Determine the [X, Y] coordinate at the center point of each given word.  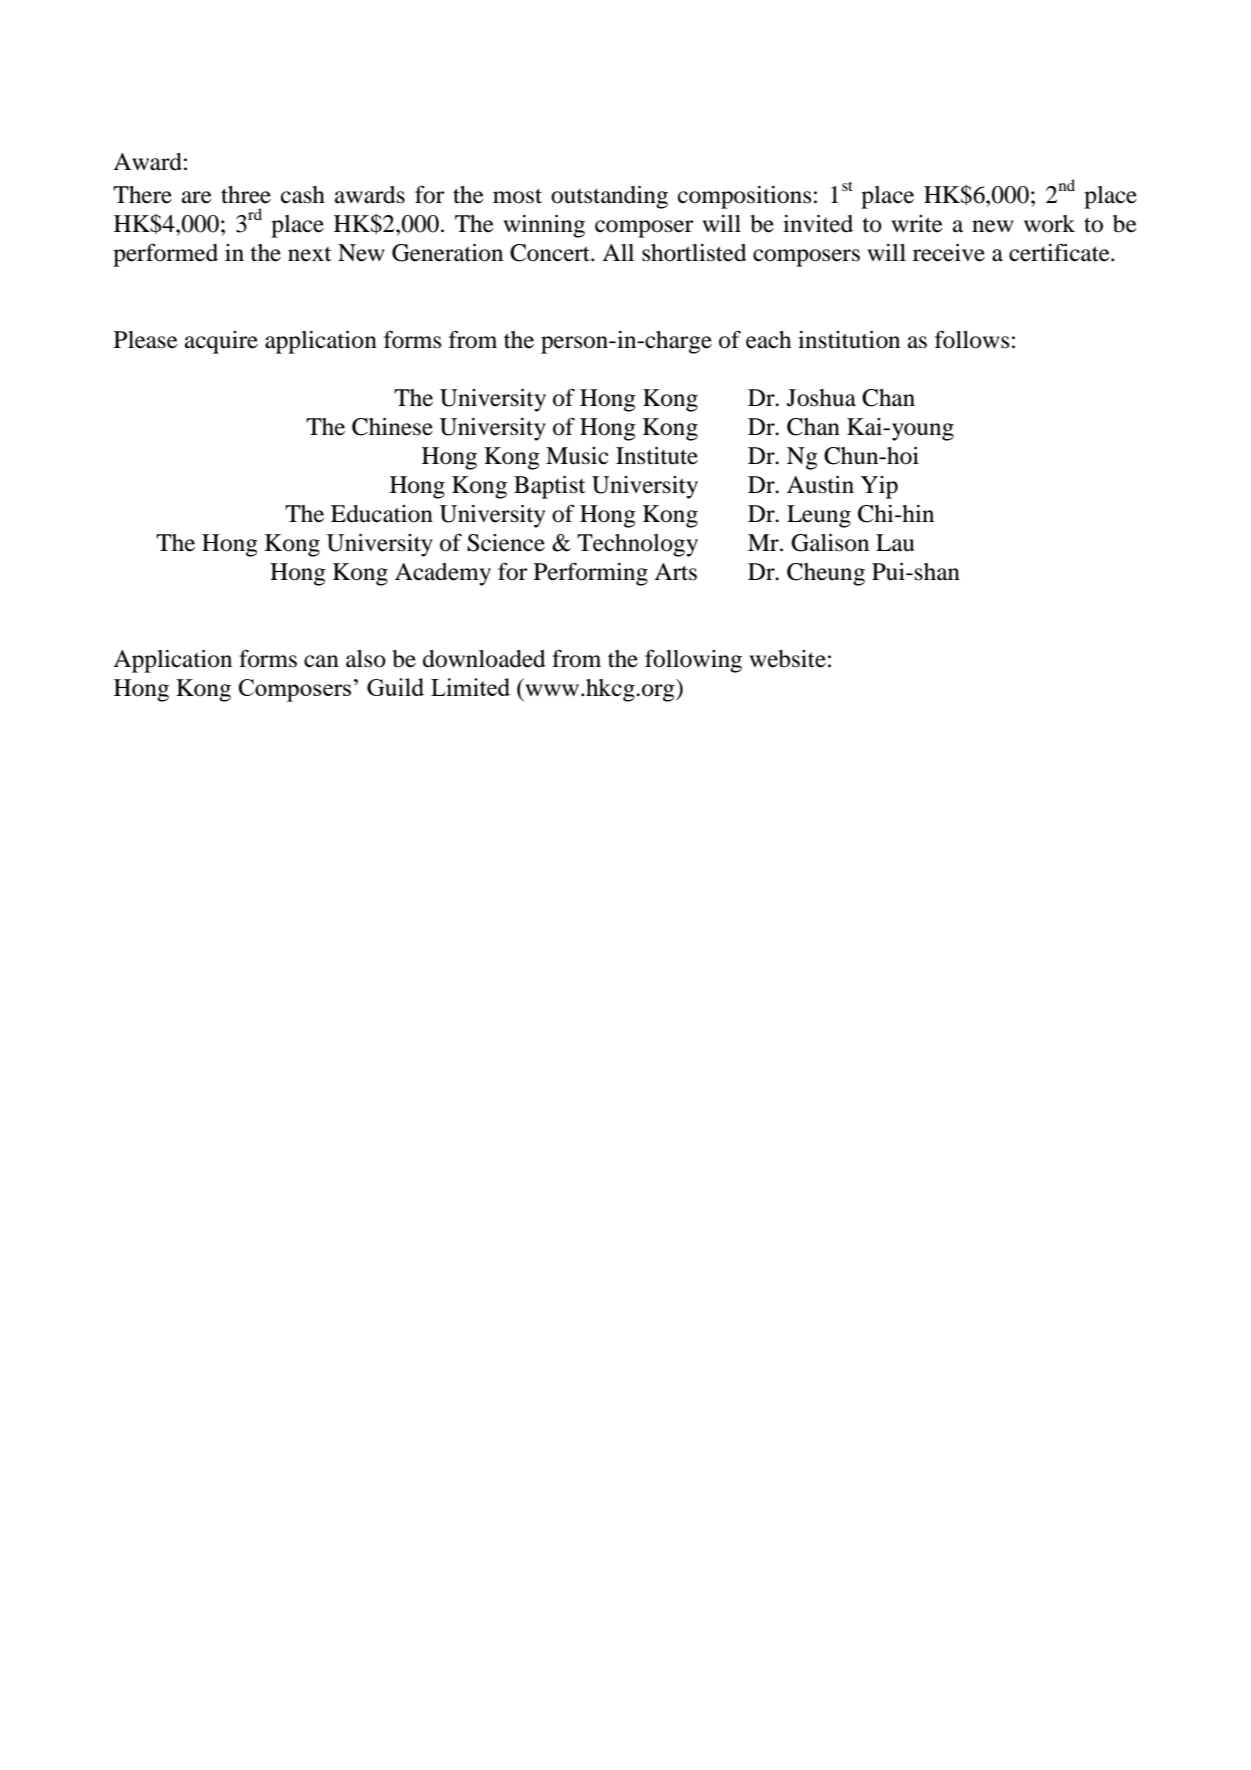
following [693, 661]
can [321, 661]
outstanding [609, 197]
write [917, 224]
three [246, 195]
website [787, 659]
